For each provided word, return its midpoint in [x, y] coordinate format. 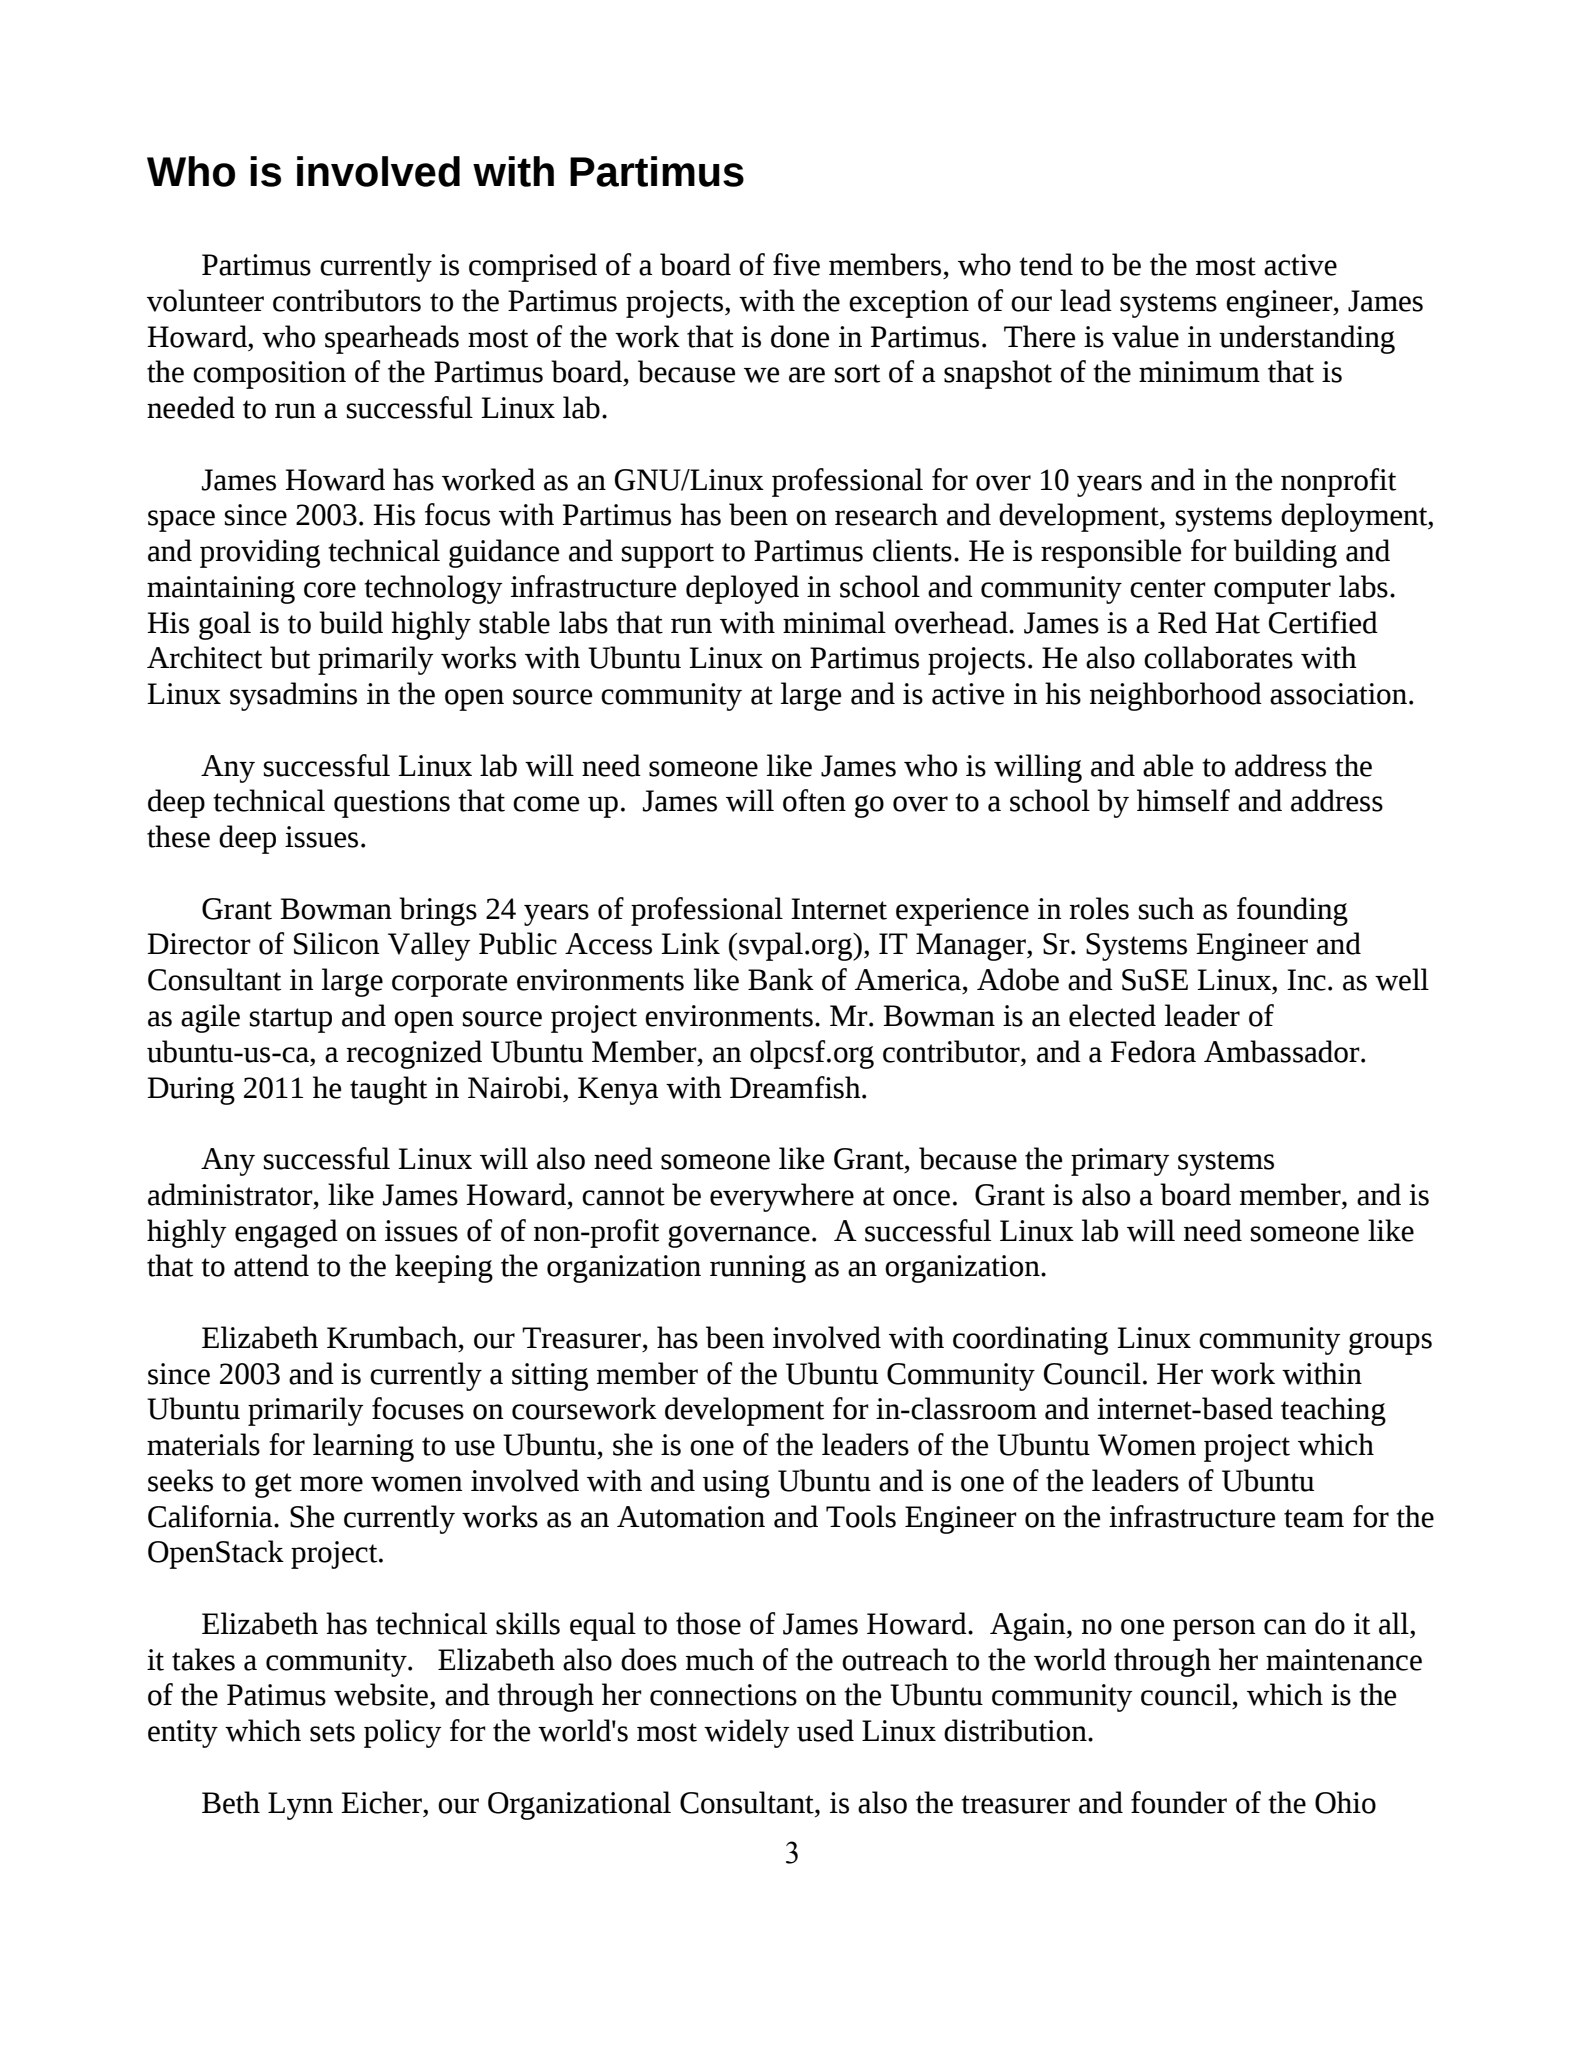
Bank [781, 979]
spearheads [392, 339]
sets [332, 1732]
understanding [1307, 339]
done [800, 336]
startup [291, 1020]
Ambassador [1283, 1051]
